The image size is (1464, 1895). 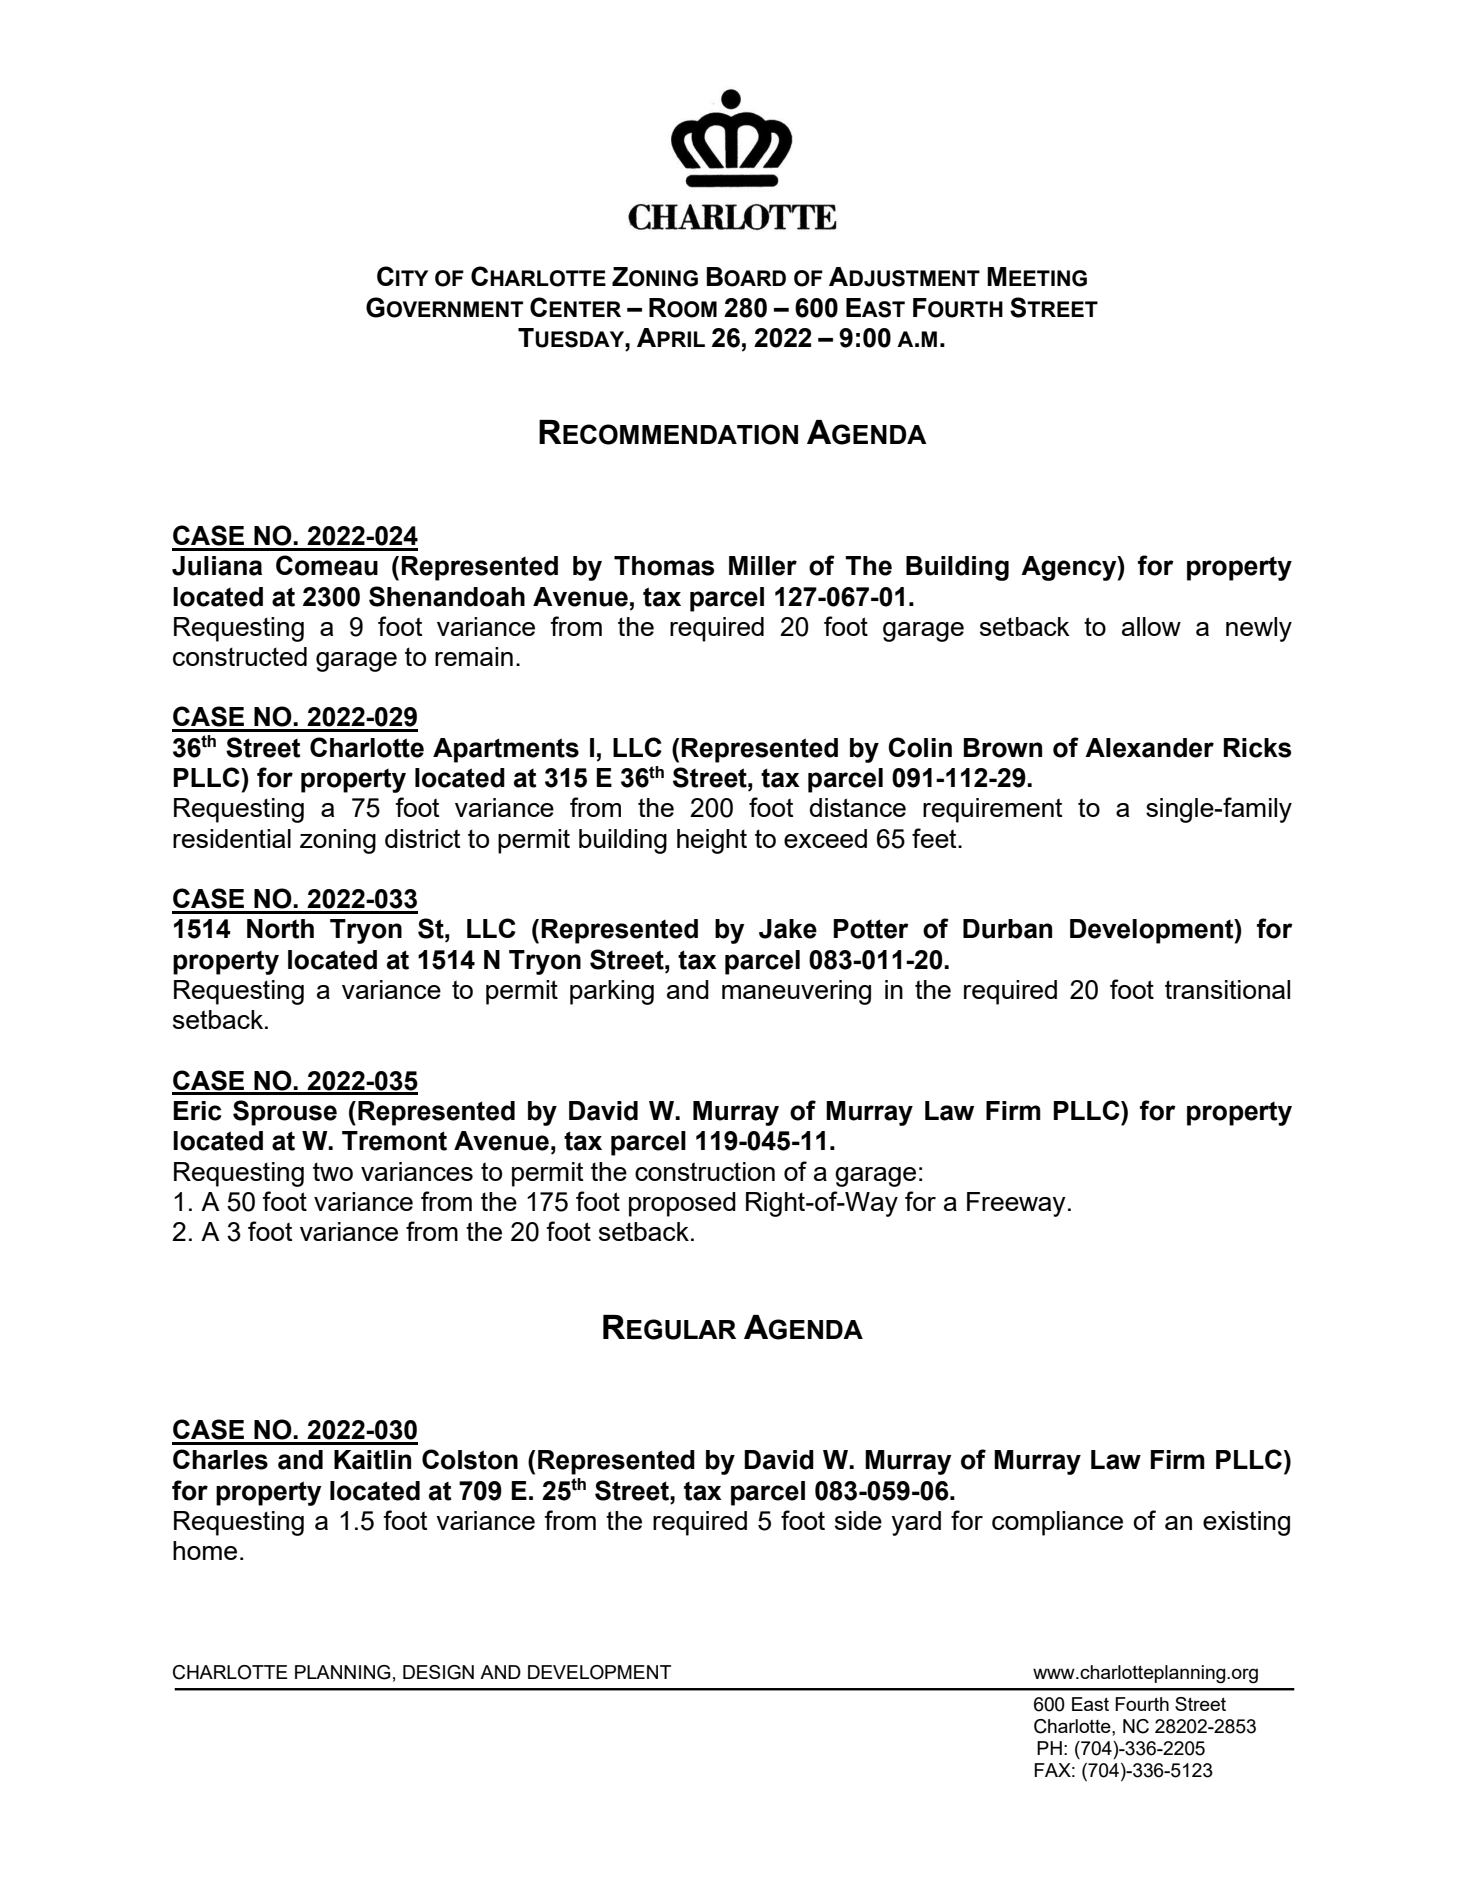 What do you see at coordinates (1016, 1204) in the image?
I see `Freeway` at bounding box center [1016, 1204].
